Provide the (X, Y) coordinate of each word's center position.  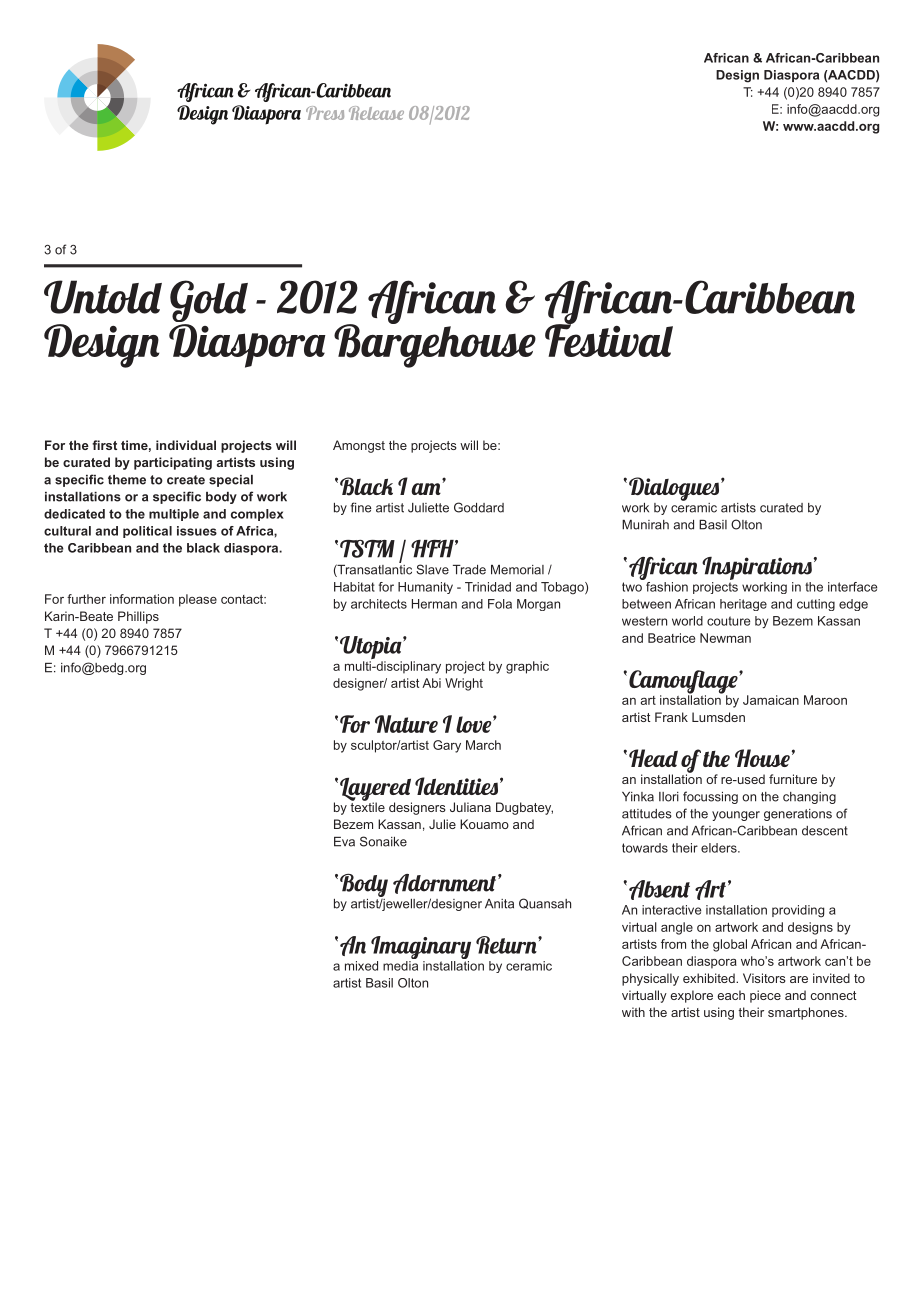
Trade (469, 570)
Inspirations (757, 570)
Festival (609, 339)
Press (325, 113)
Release (376, 113)
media (400, 966)
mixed (361, 966)
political (147, 532)
